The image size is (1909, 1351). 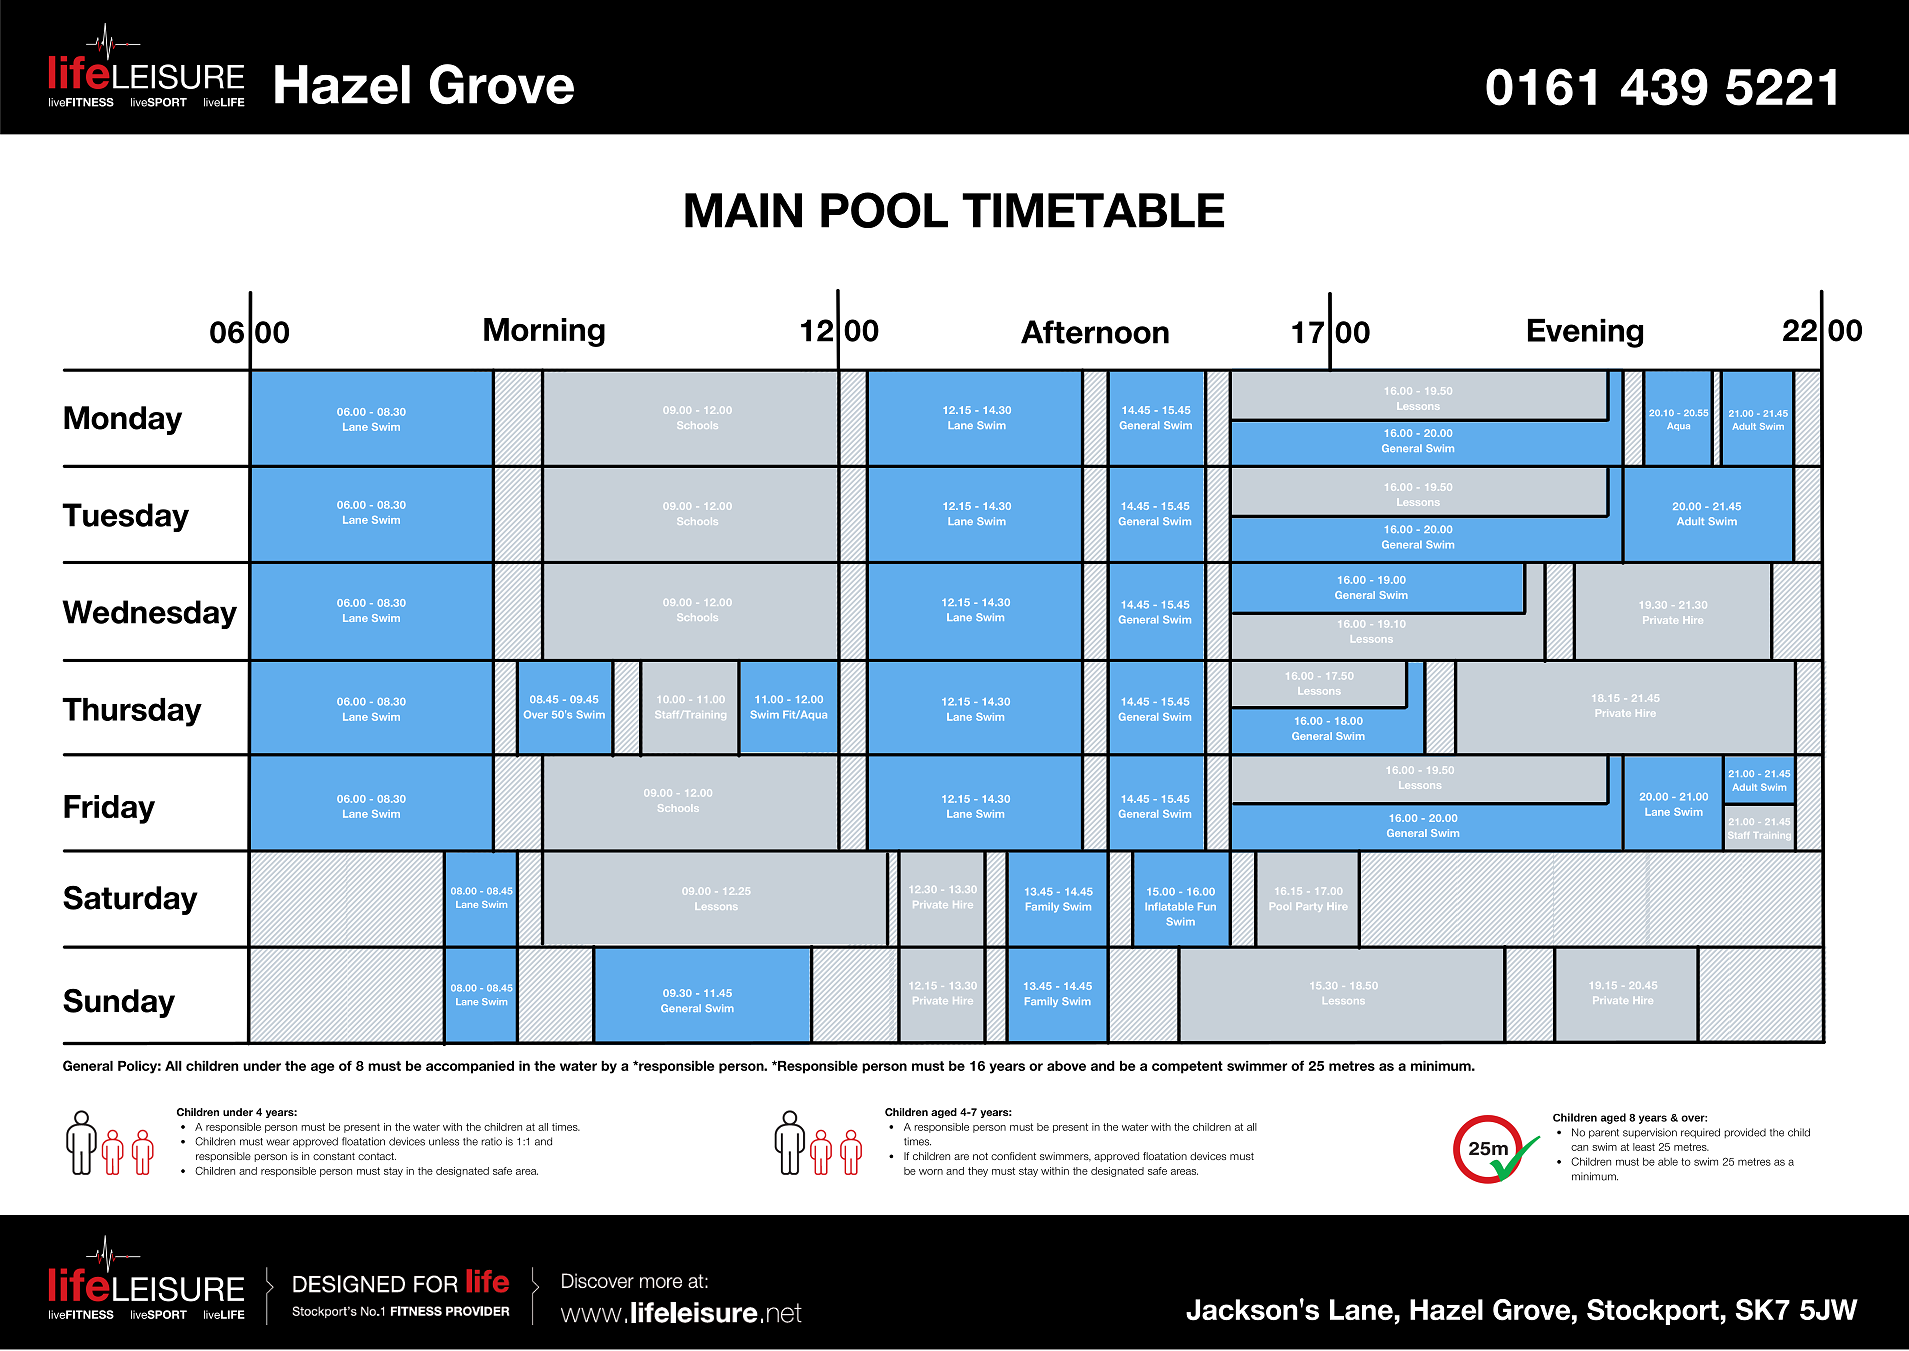 I want to click on constant, so click(x=334, y=1156).
